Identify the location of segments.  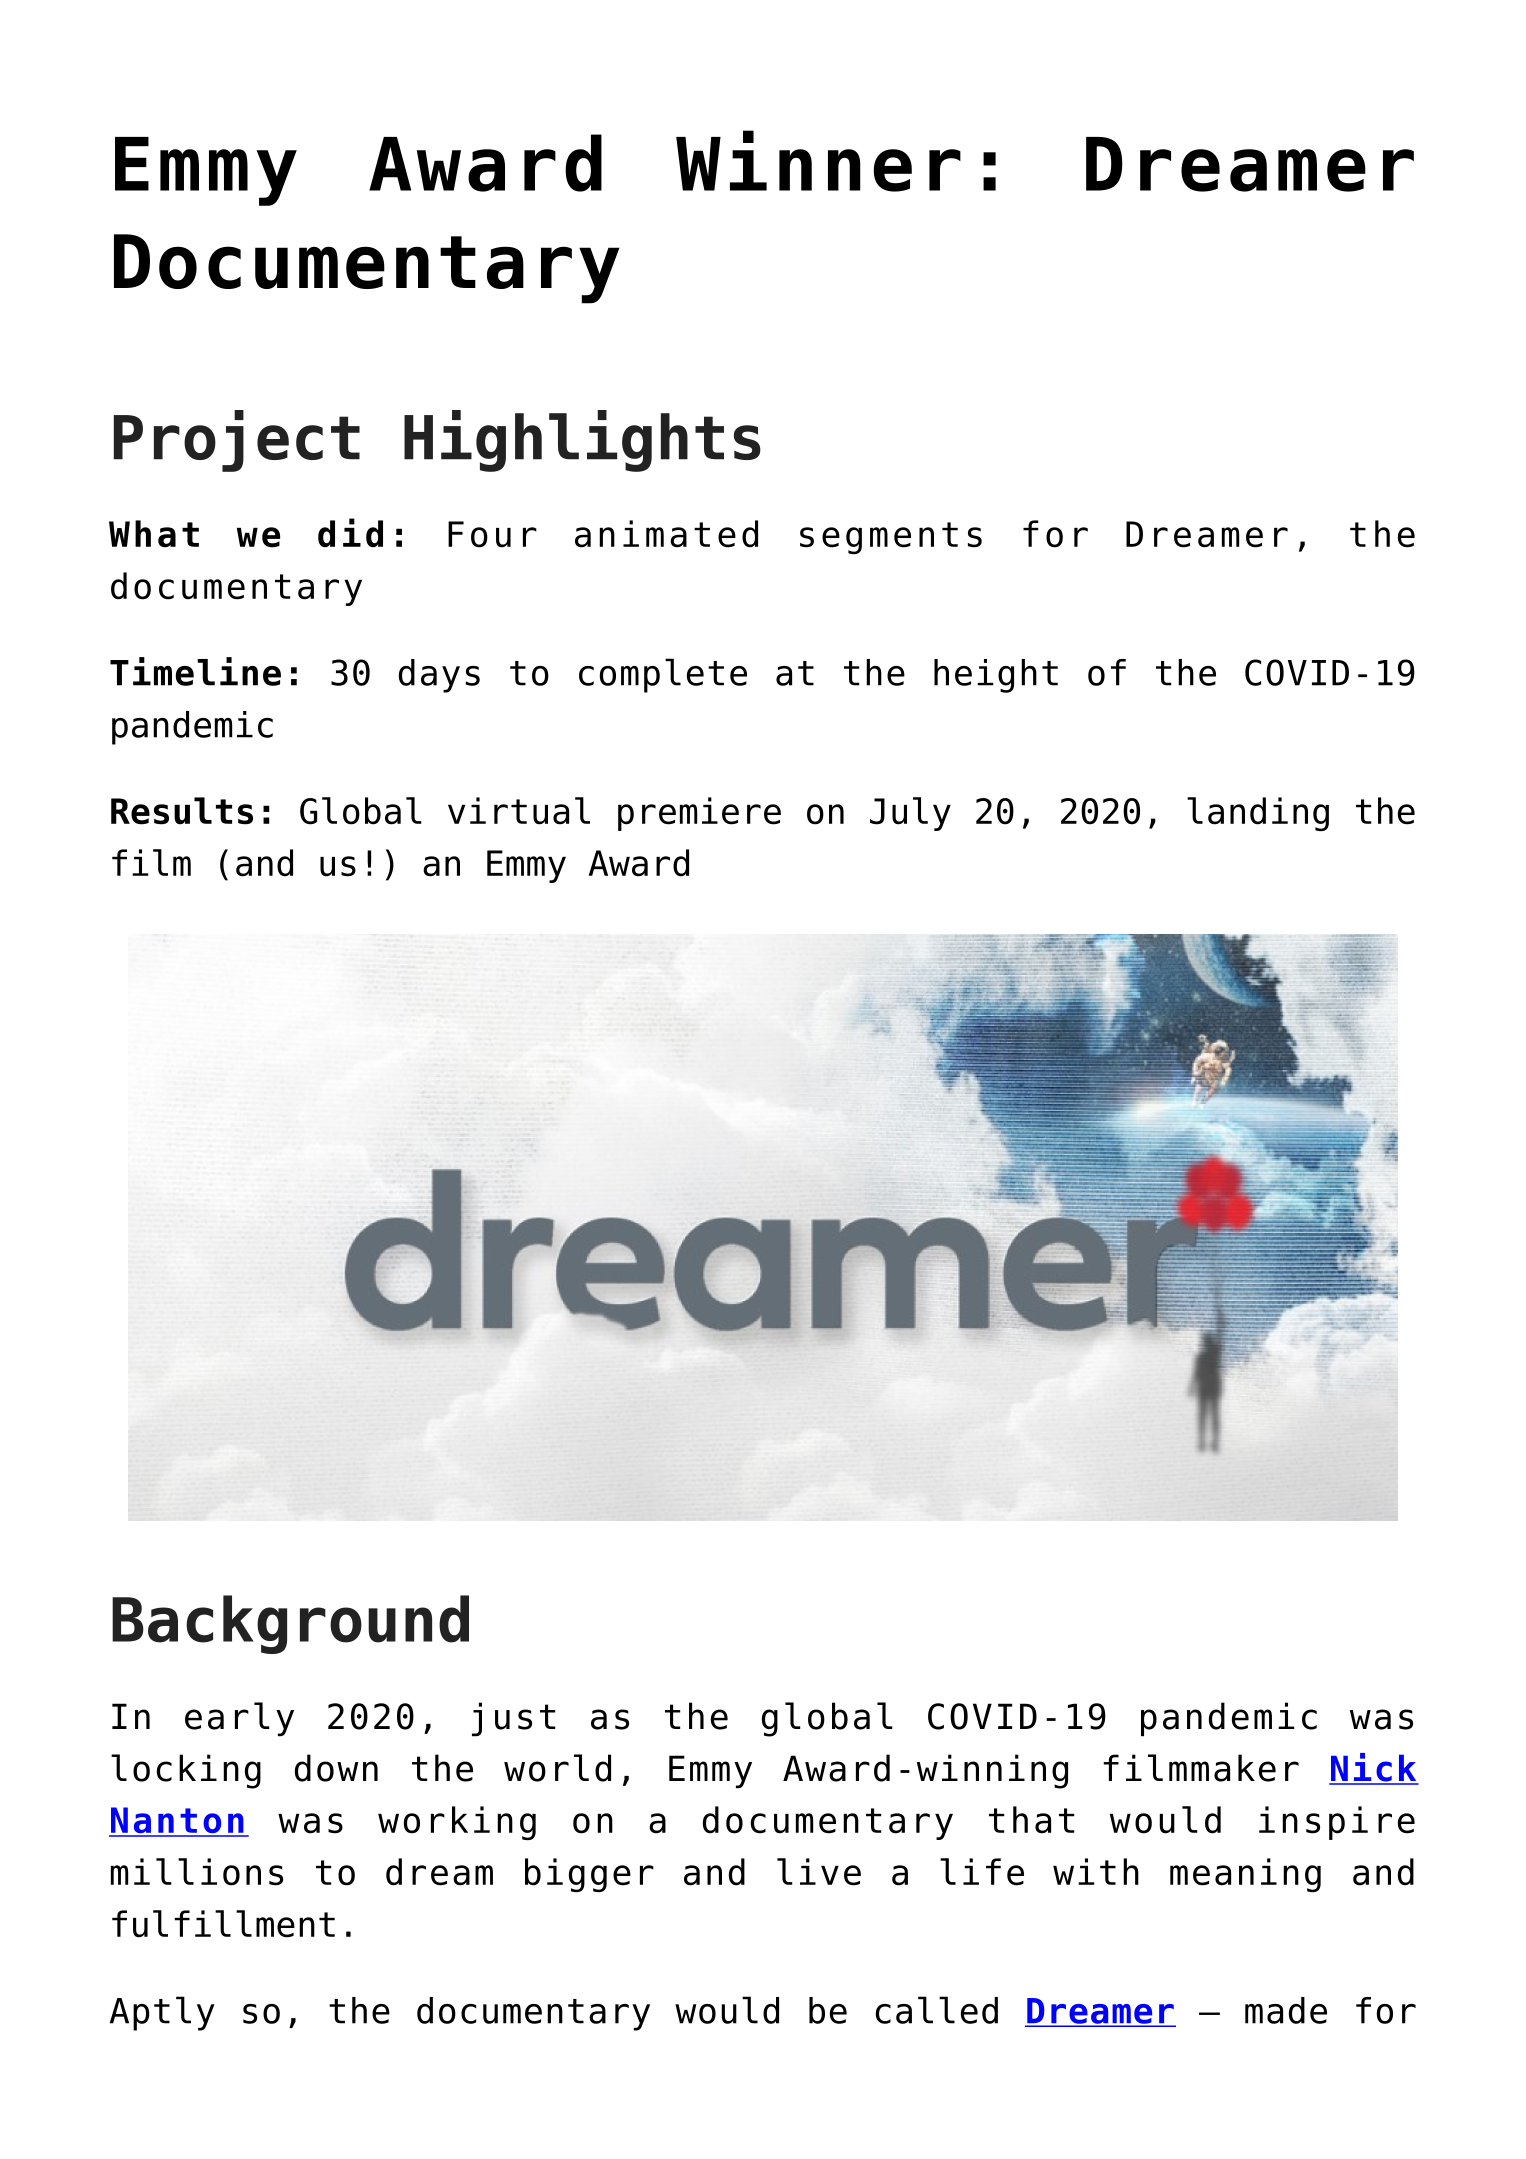
(891, 538).
